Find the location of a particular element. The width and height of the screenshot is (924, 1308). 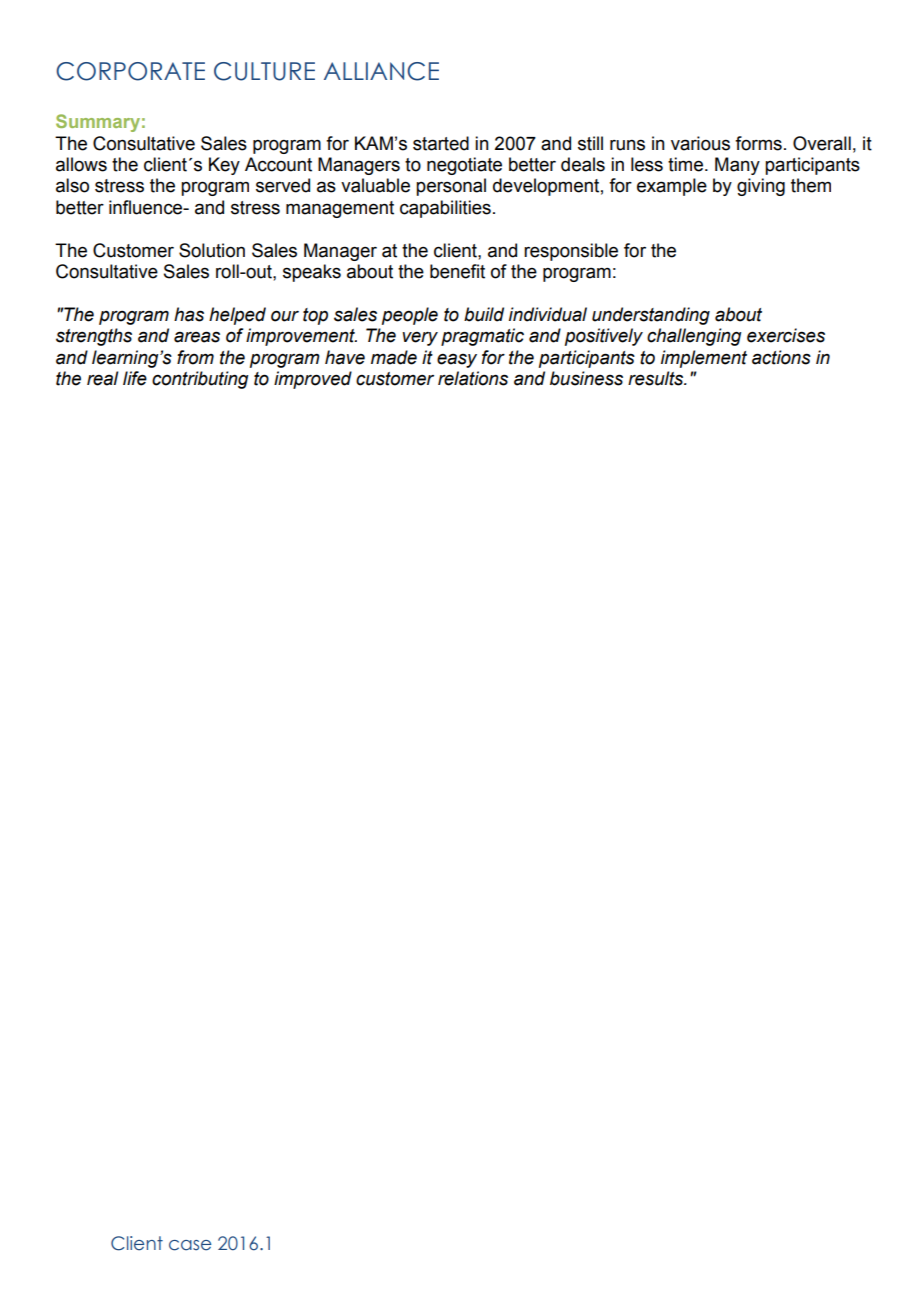

contributing is located at coordinates (200, 380).
